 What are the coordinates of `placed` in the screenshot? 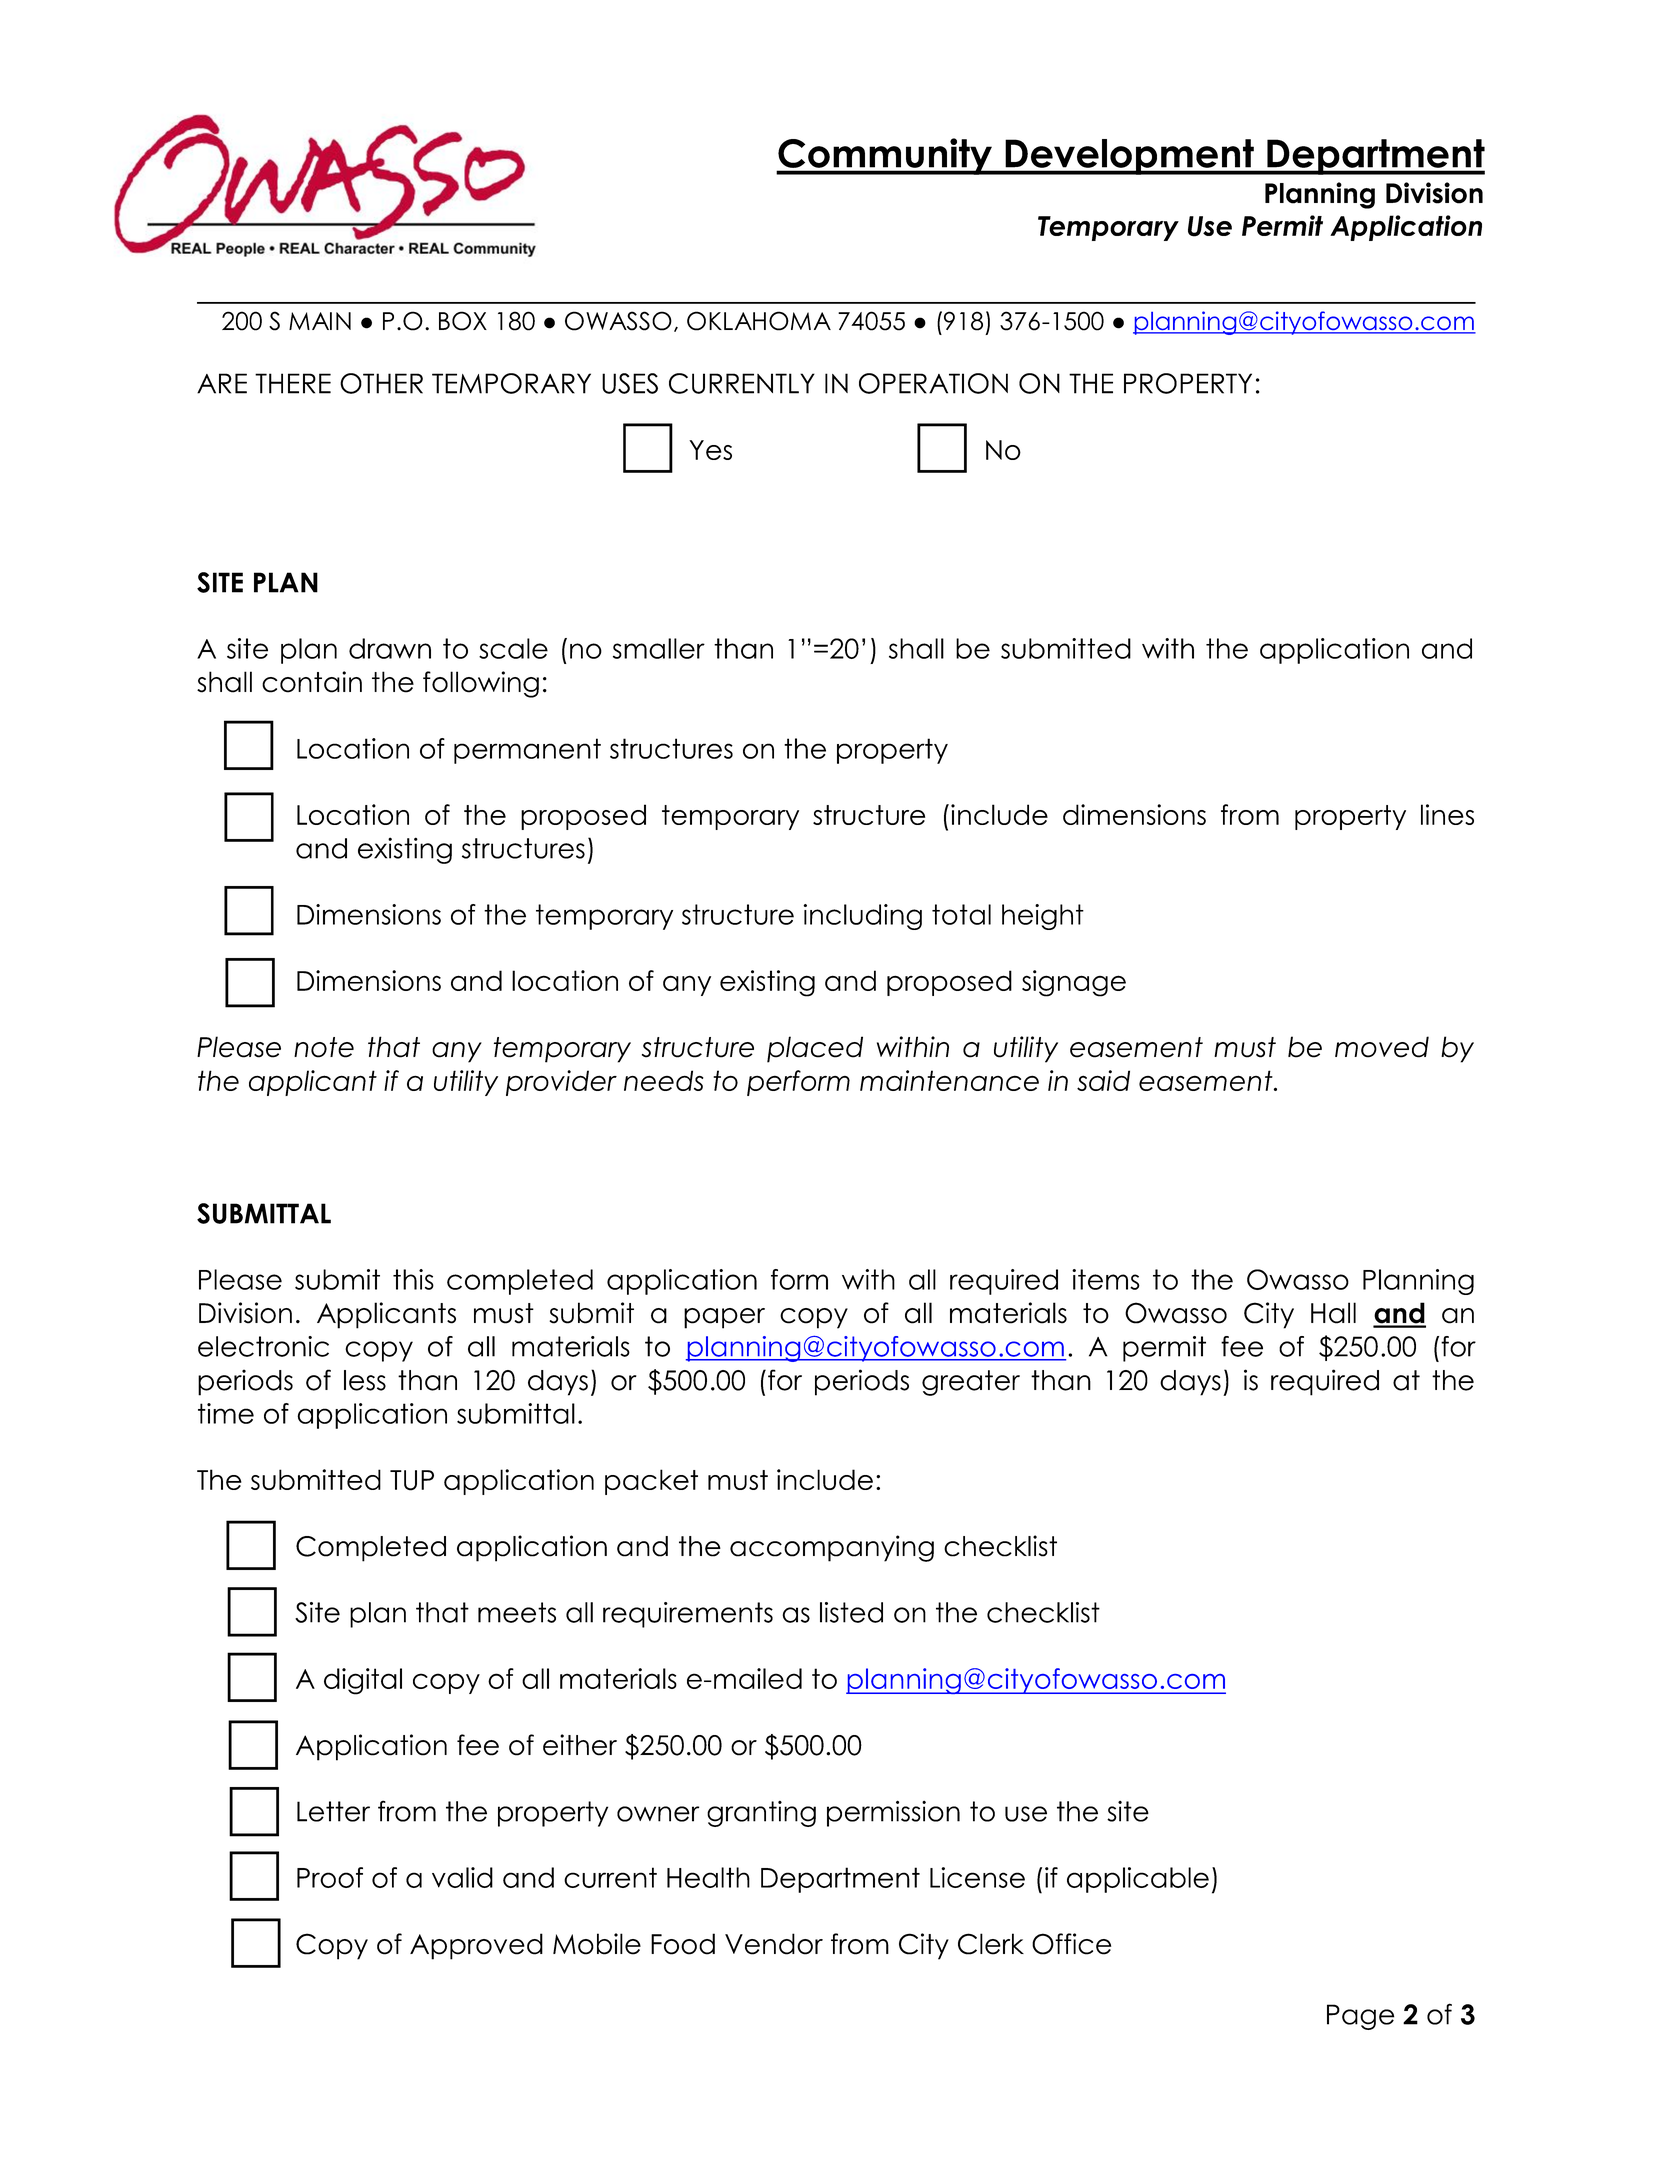 It's located at (815, 1049).
